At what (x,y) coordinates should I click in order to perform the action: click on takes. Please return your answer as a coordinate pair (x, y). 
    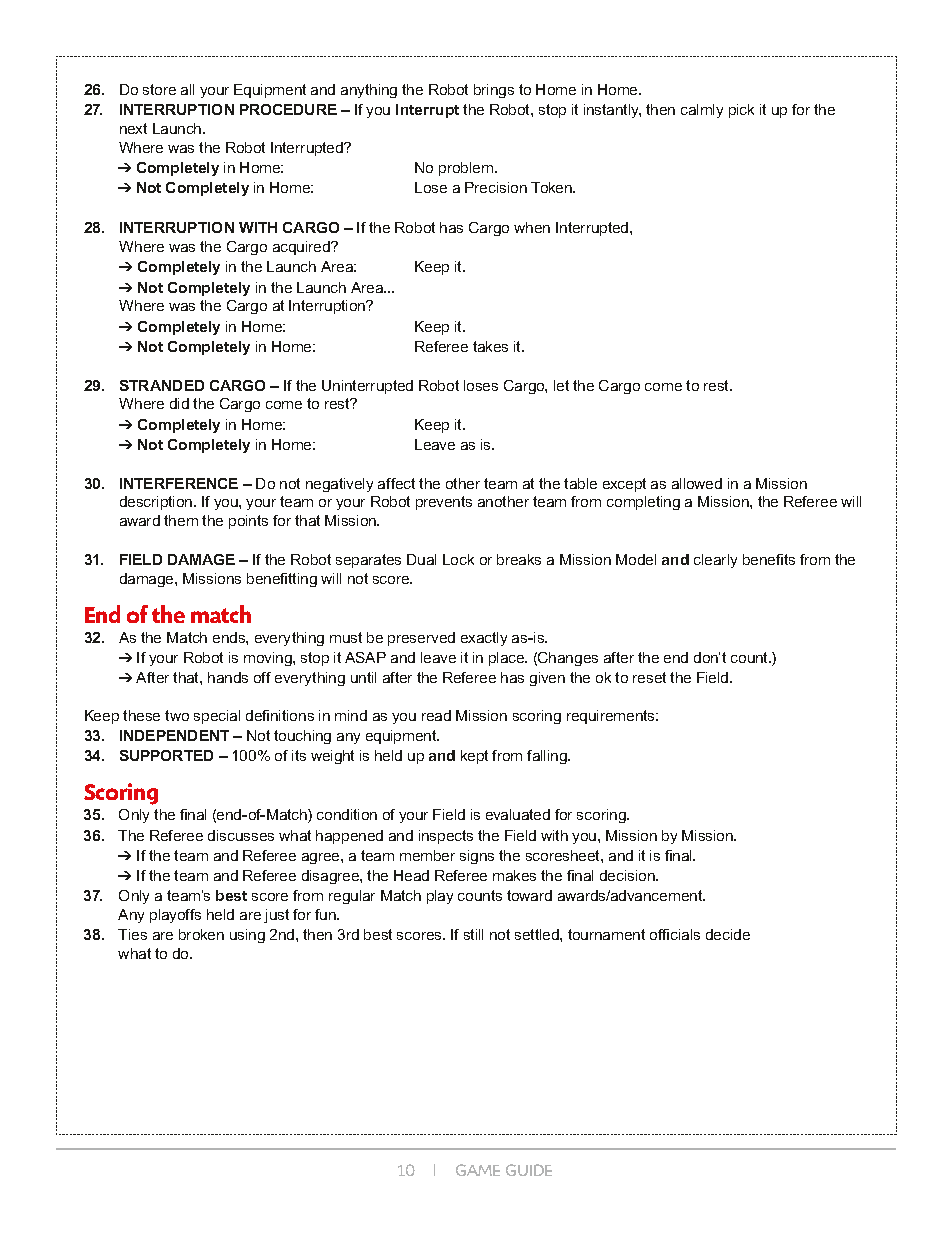
    Looking at the image, I should click on (490, 346).
